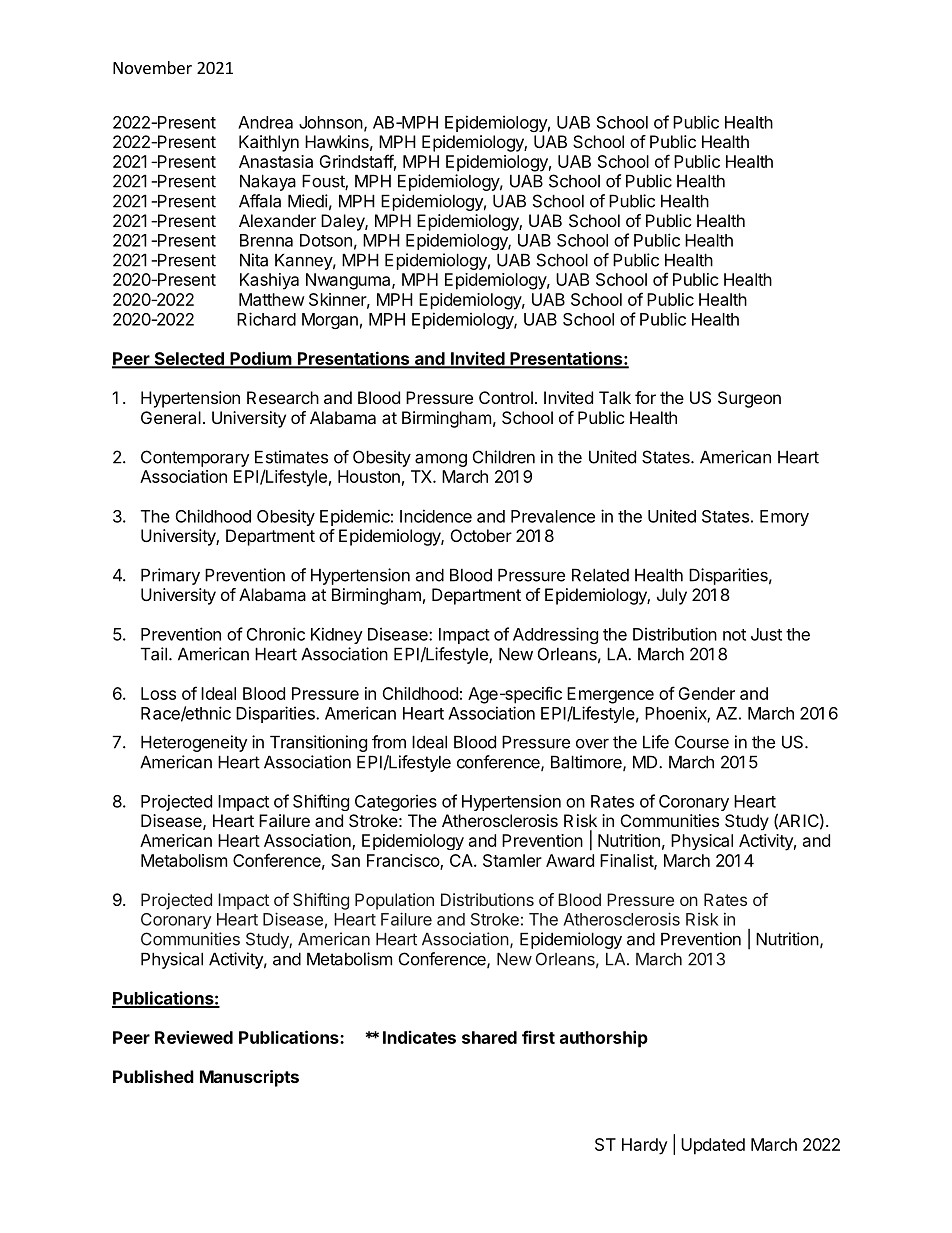  What do you see at coordinates (489, 1037) in the document?
I see `shared` at bounding box center [489, 1037].
